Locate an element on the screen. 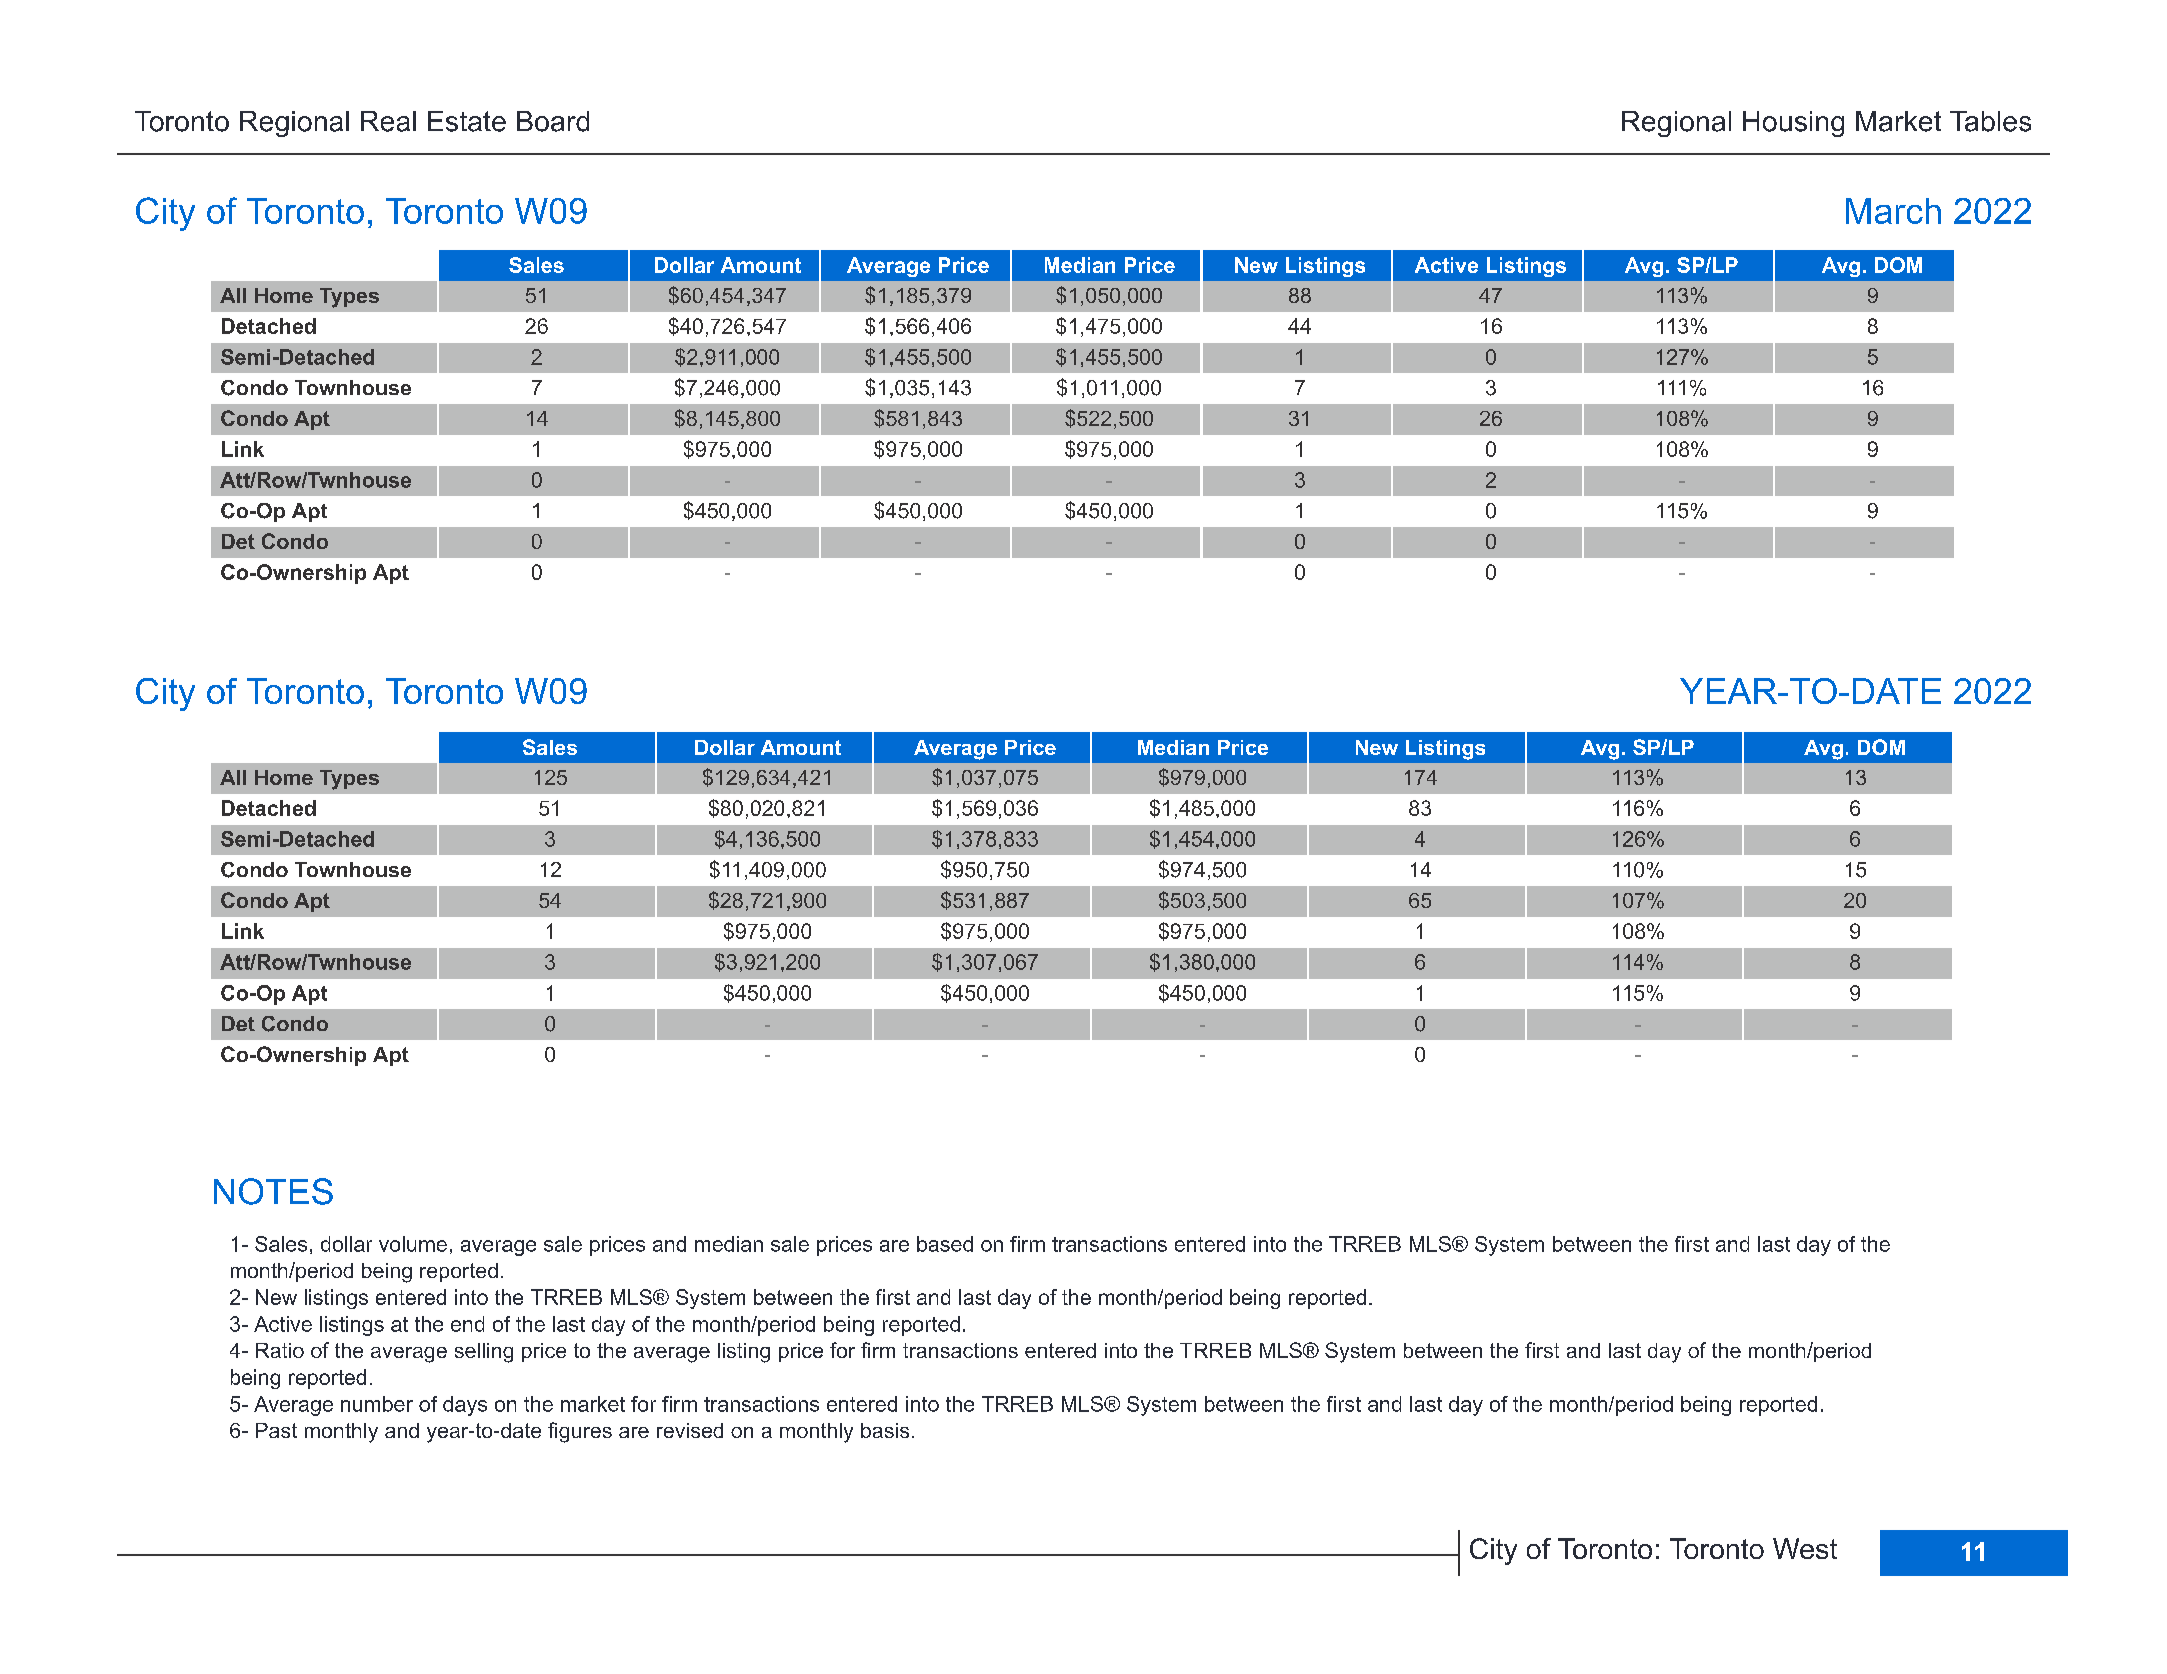 This screenshot has height=1674, width=2167. Board is located at coordinates (553, 121).
